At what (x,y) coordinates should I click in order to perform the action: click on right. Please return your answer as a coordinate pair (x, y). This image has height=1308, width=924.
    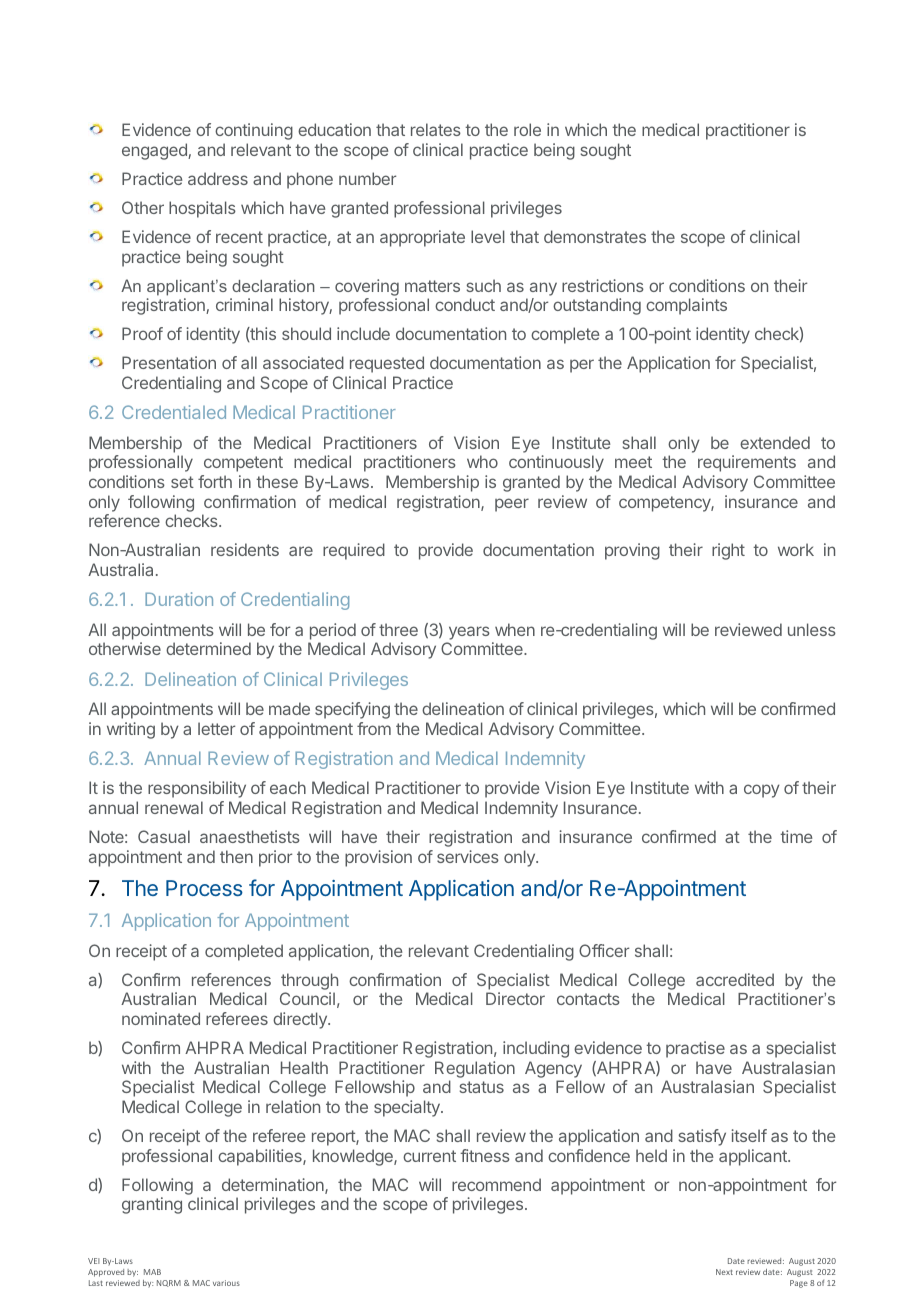
    Looking at the image, I should click on (728, 551).
